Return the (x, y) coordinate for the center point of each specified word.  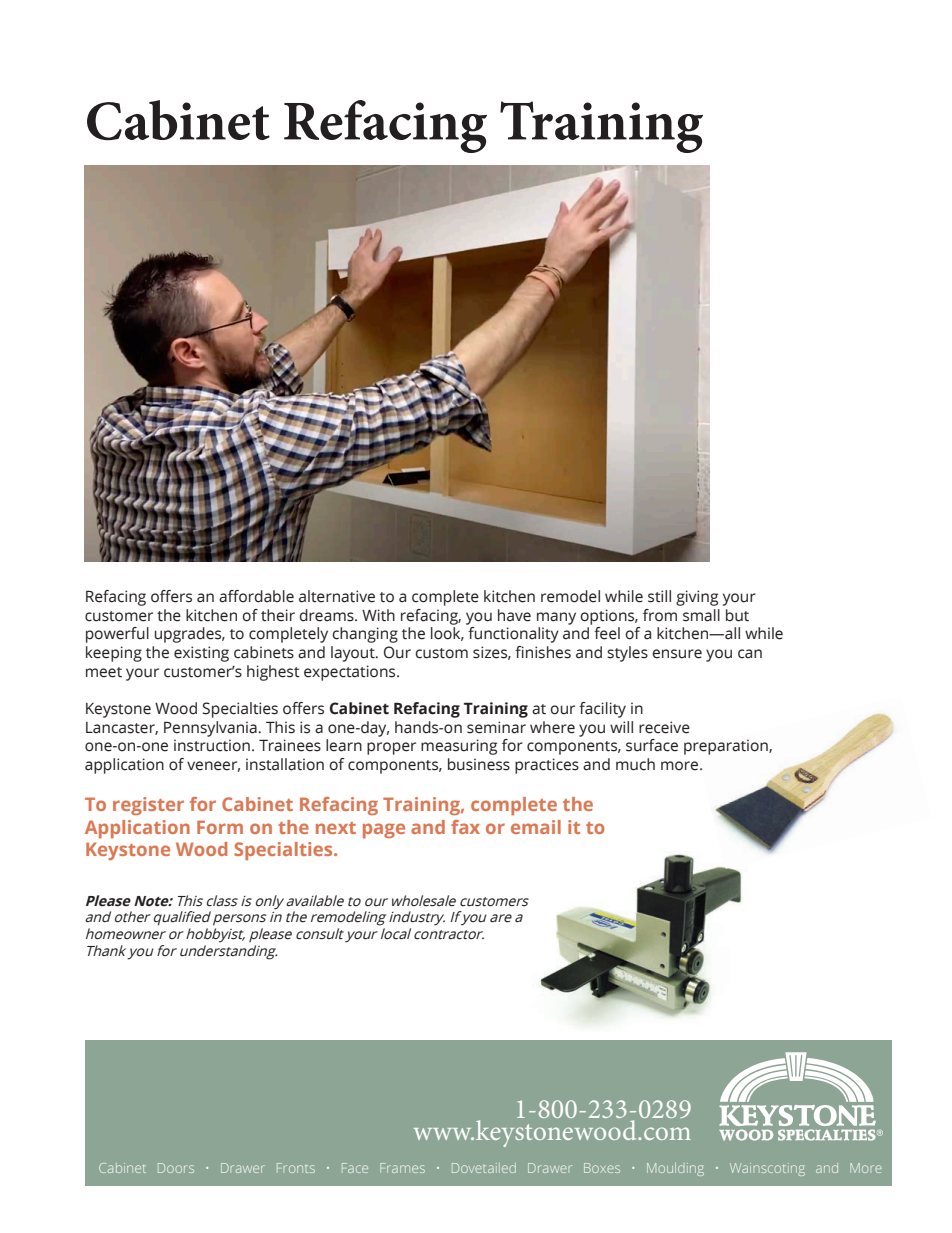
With (378, 615)
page (384, 830)
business (479, 764)
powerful (117, 635)
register (148, 806)
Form (220, 827)
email (536, 827)
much (635, 764)
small (701, 615)
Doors (176, 1168)
